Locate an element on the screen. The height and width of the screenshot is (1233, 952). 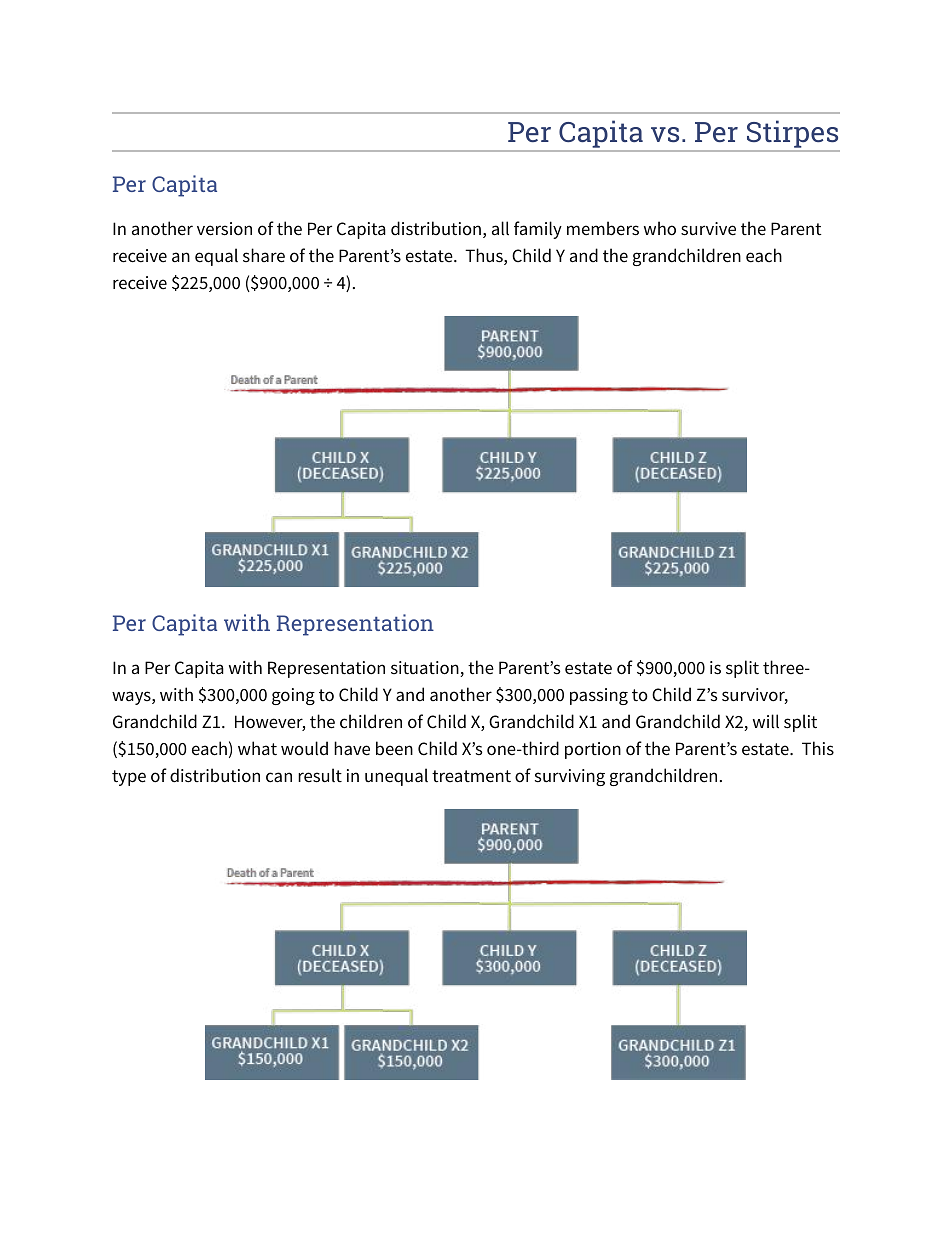
treatment is located at coordinates (471, 776).
